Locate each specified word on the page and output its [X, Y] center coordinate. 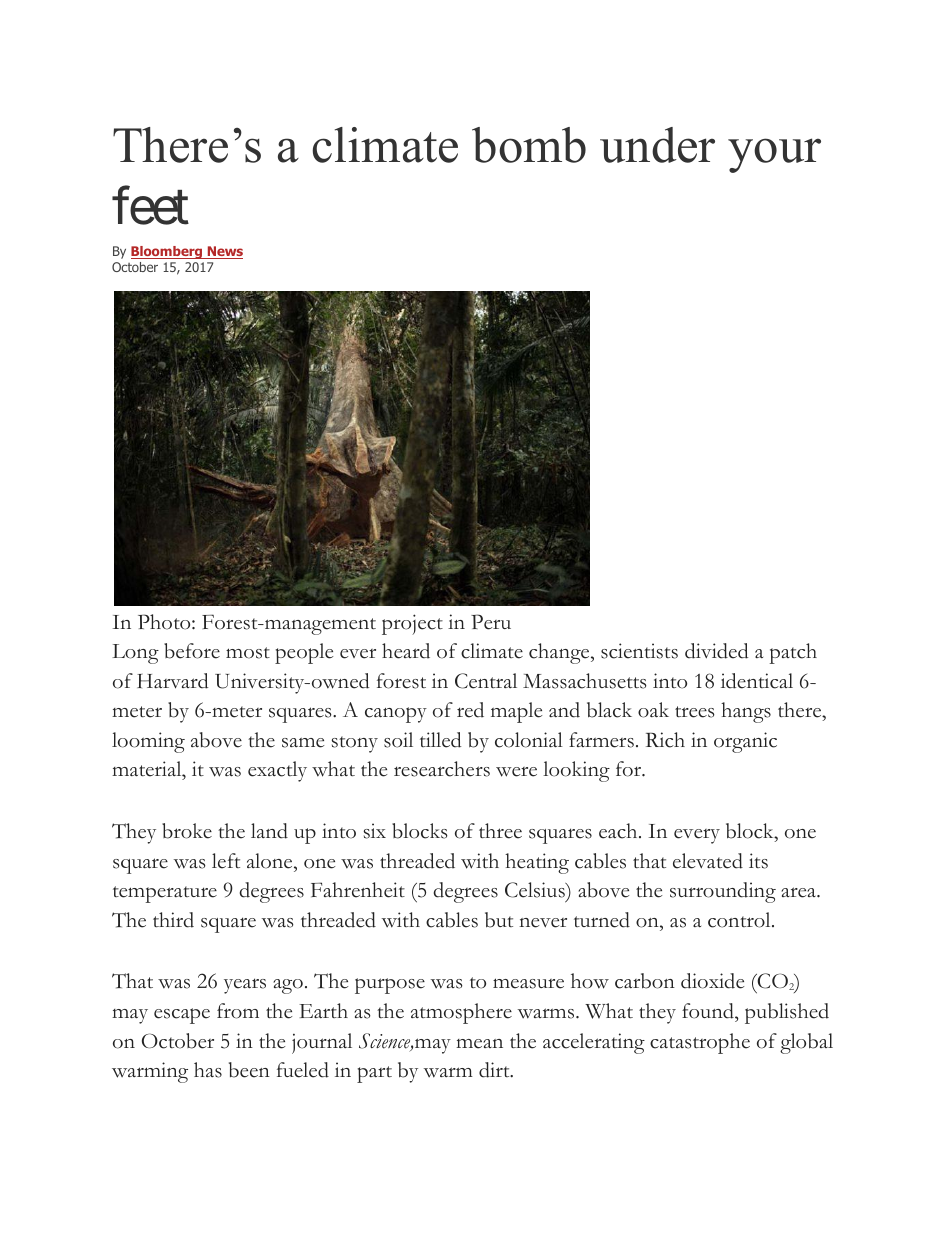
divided [716, 651]
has [208, 1070]
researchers [442, 769]
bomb [529, 145]
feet [150, 206]
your [774, 155]
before [192, 651]
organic [745, 742]
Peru [491, 622]
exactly [277, 771]
